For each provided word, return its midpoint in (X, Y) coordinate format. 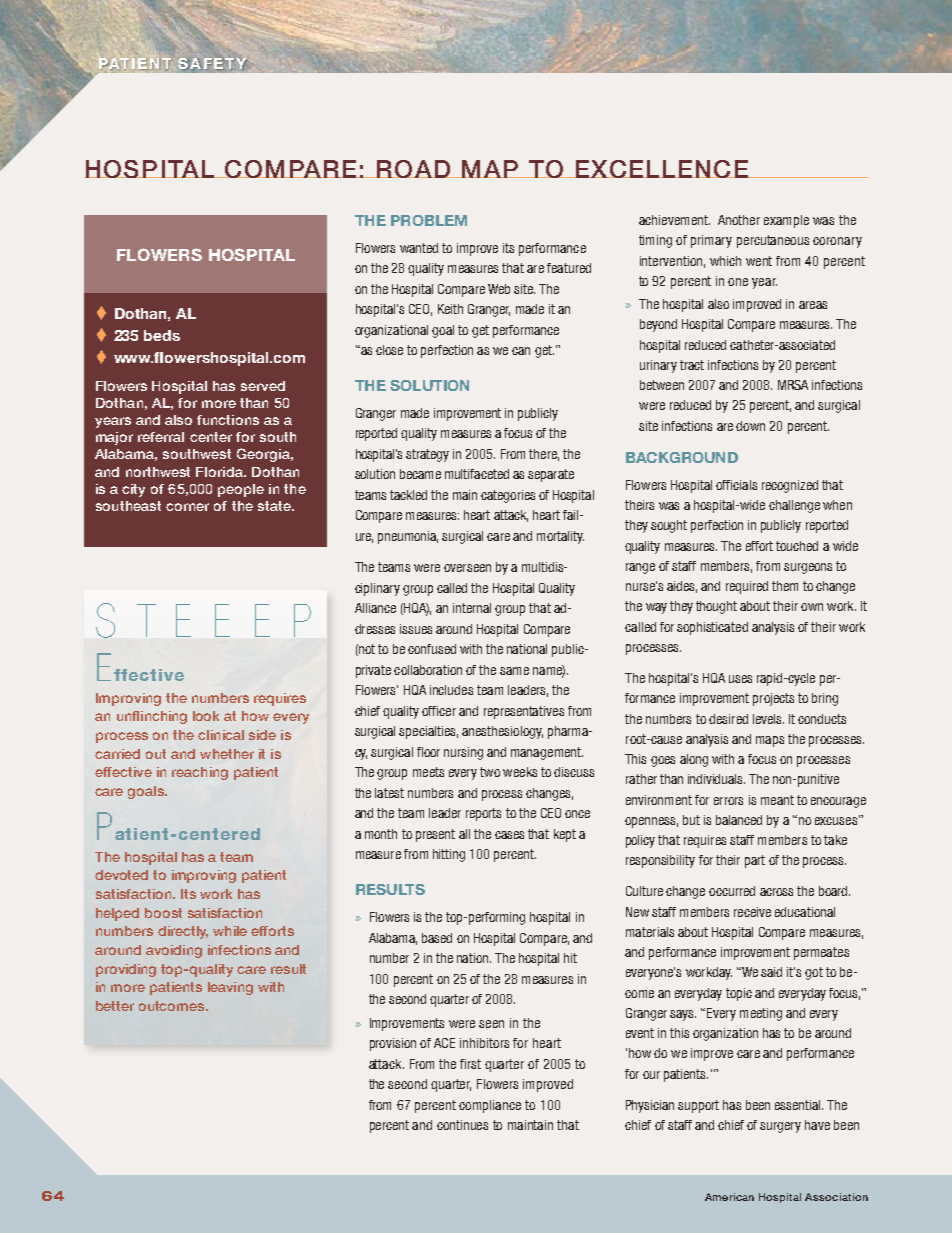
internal (472, 608)
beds (162, 335)
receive (752, 912)
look (206, 716)
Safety (212, 64)
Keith (450, 309)
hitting (449, 855)
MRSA (793, 385)
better (115, 1006)
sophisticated (712, 628)
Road (413, 169)
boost (163, 913)
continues (462, 1125)
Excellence (661, 169)
